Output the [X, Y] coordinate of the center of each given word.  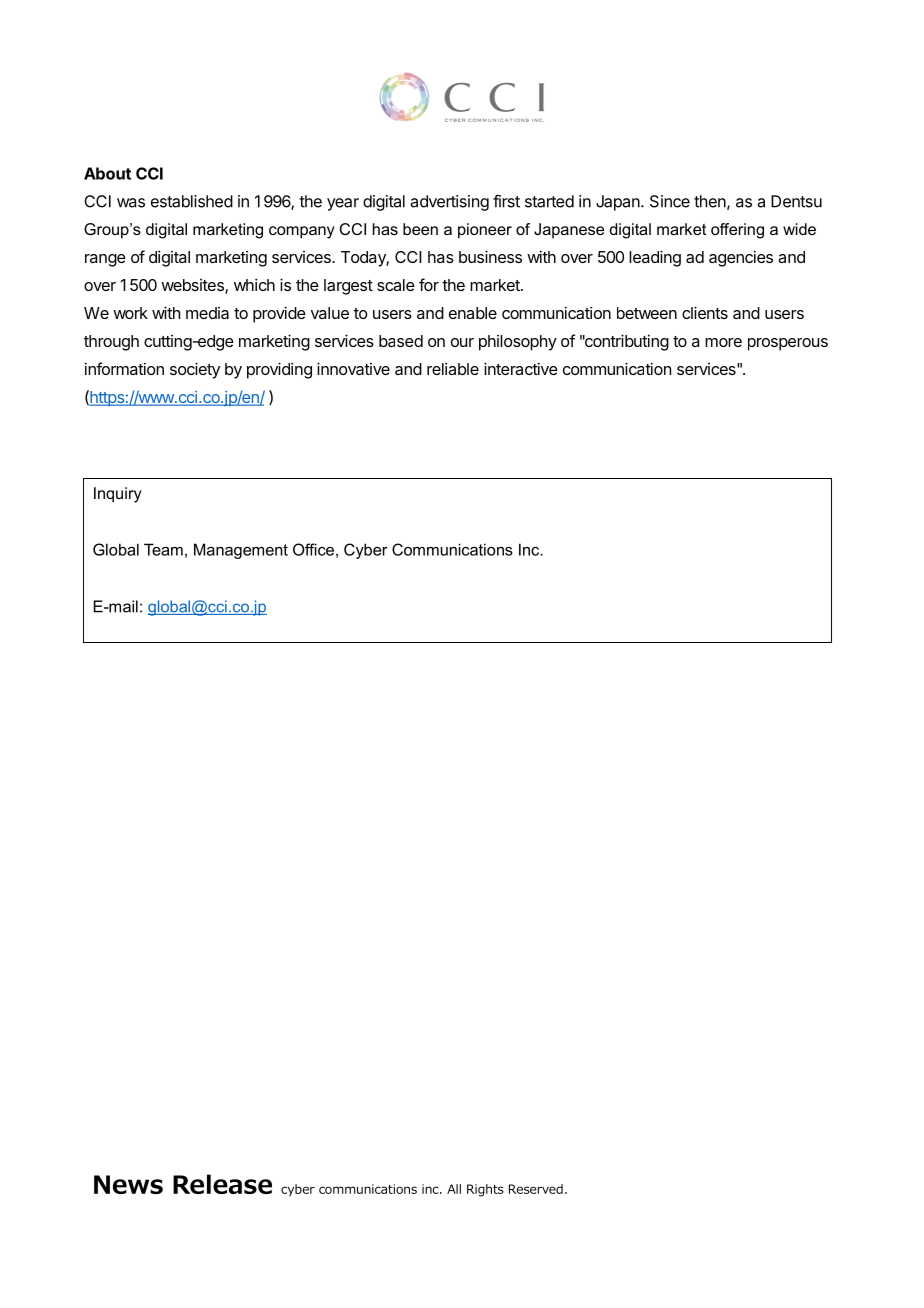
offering [737, 231]
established [192, 201]
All [454, 1189]
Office [313, 549]
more [723, 342]
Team [163, 549]
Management [241, 551]
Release [222, 1184]
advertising [449, 203]
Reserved [536, 1189]
